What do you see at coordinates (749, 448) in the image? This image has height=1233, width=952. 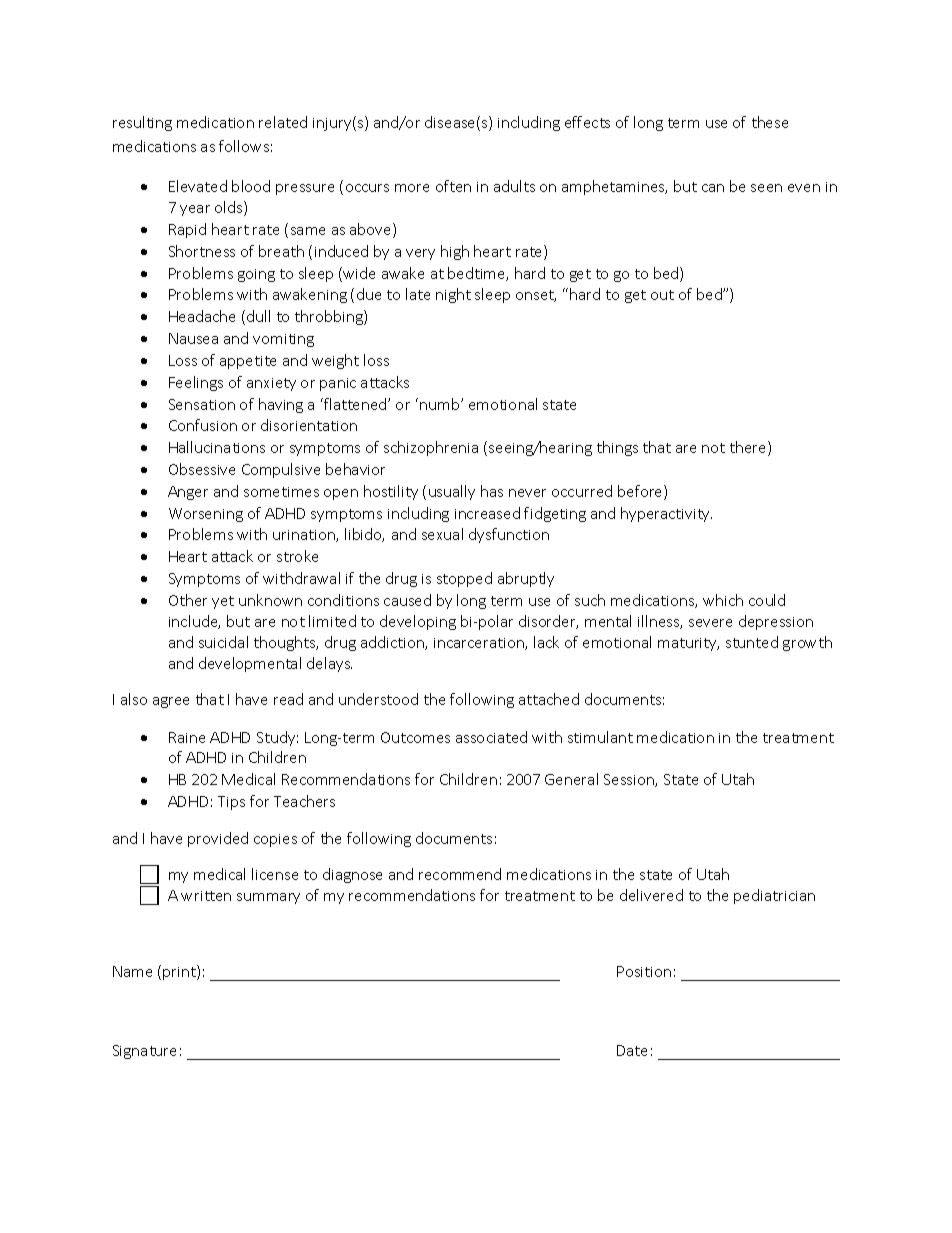 I see `there` at bounding box center [749, 448].
